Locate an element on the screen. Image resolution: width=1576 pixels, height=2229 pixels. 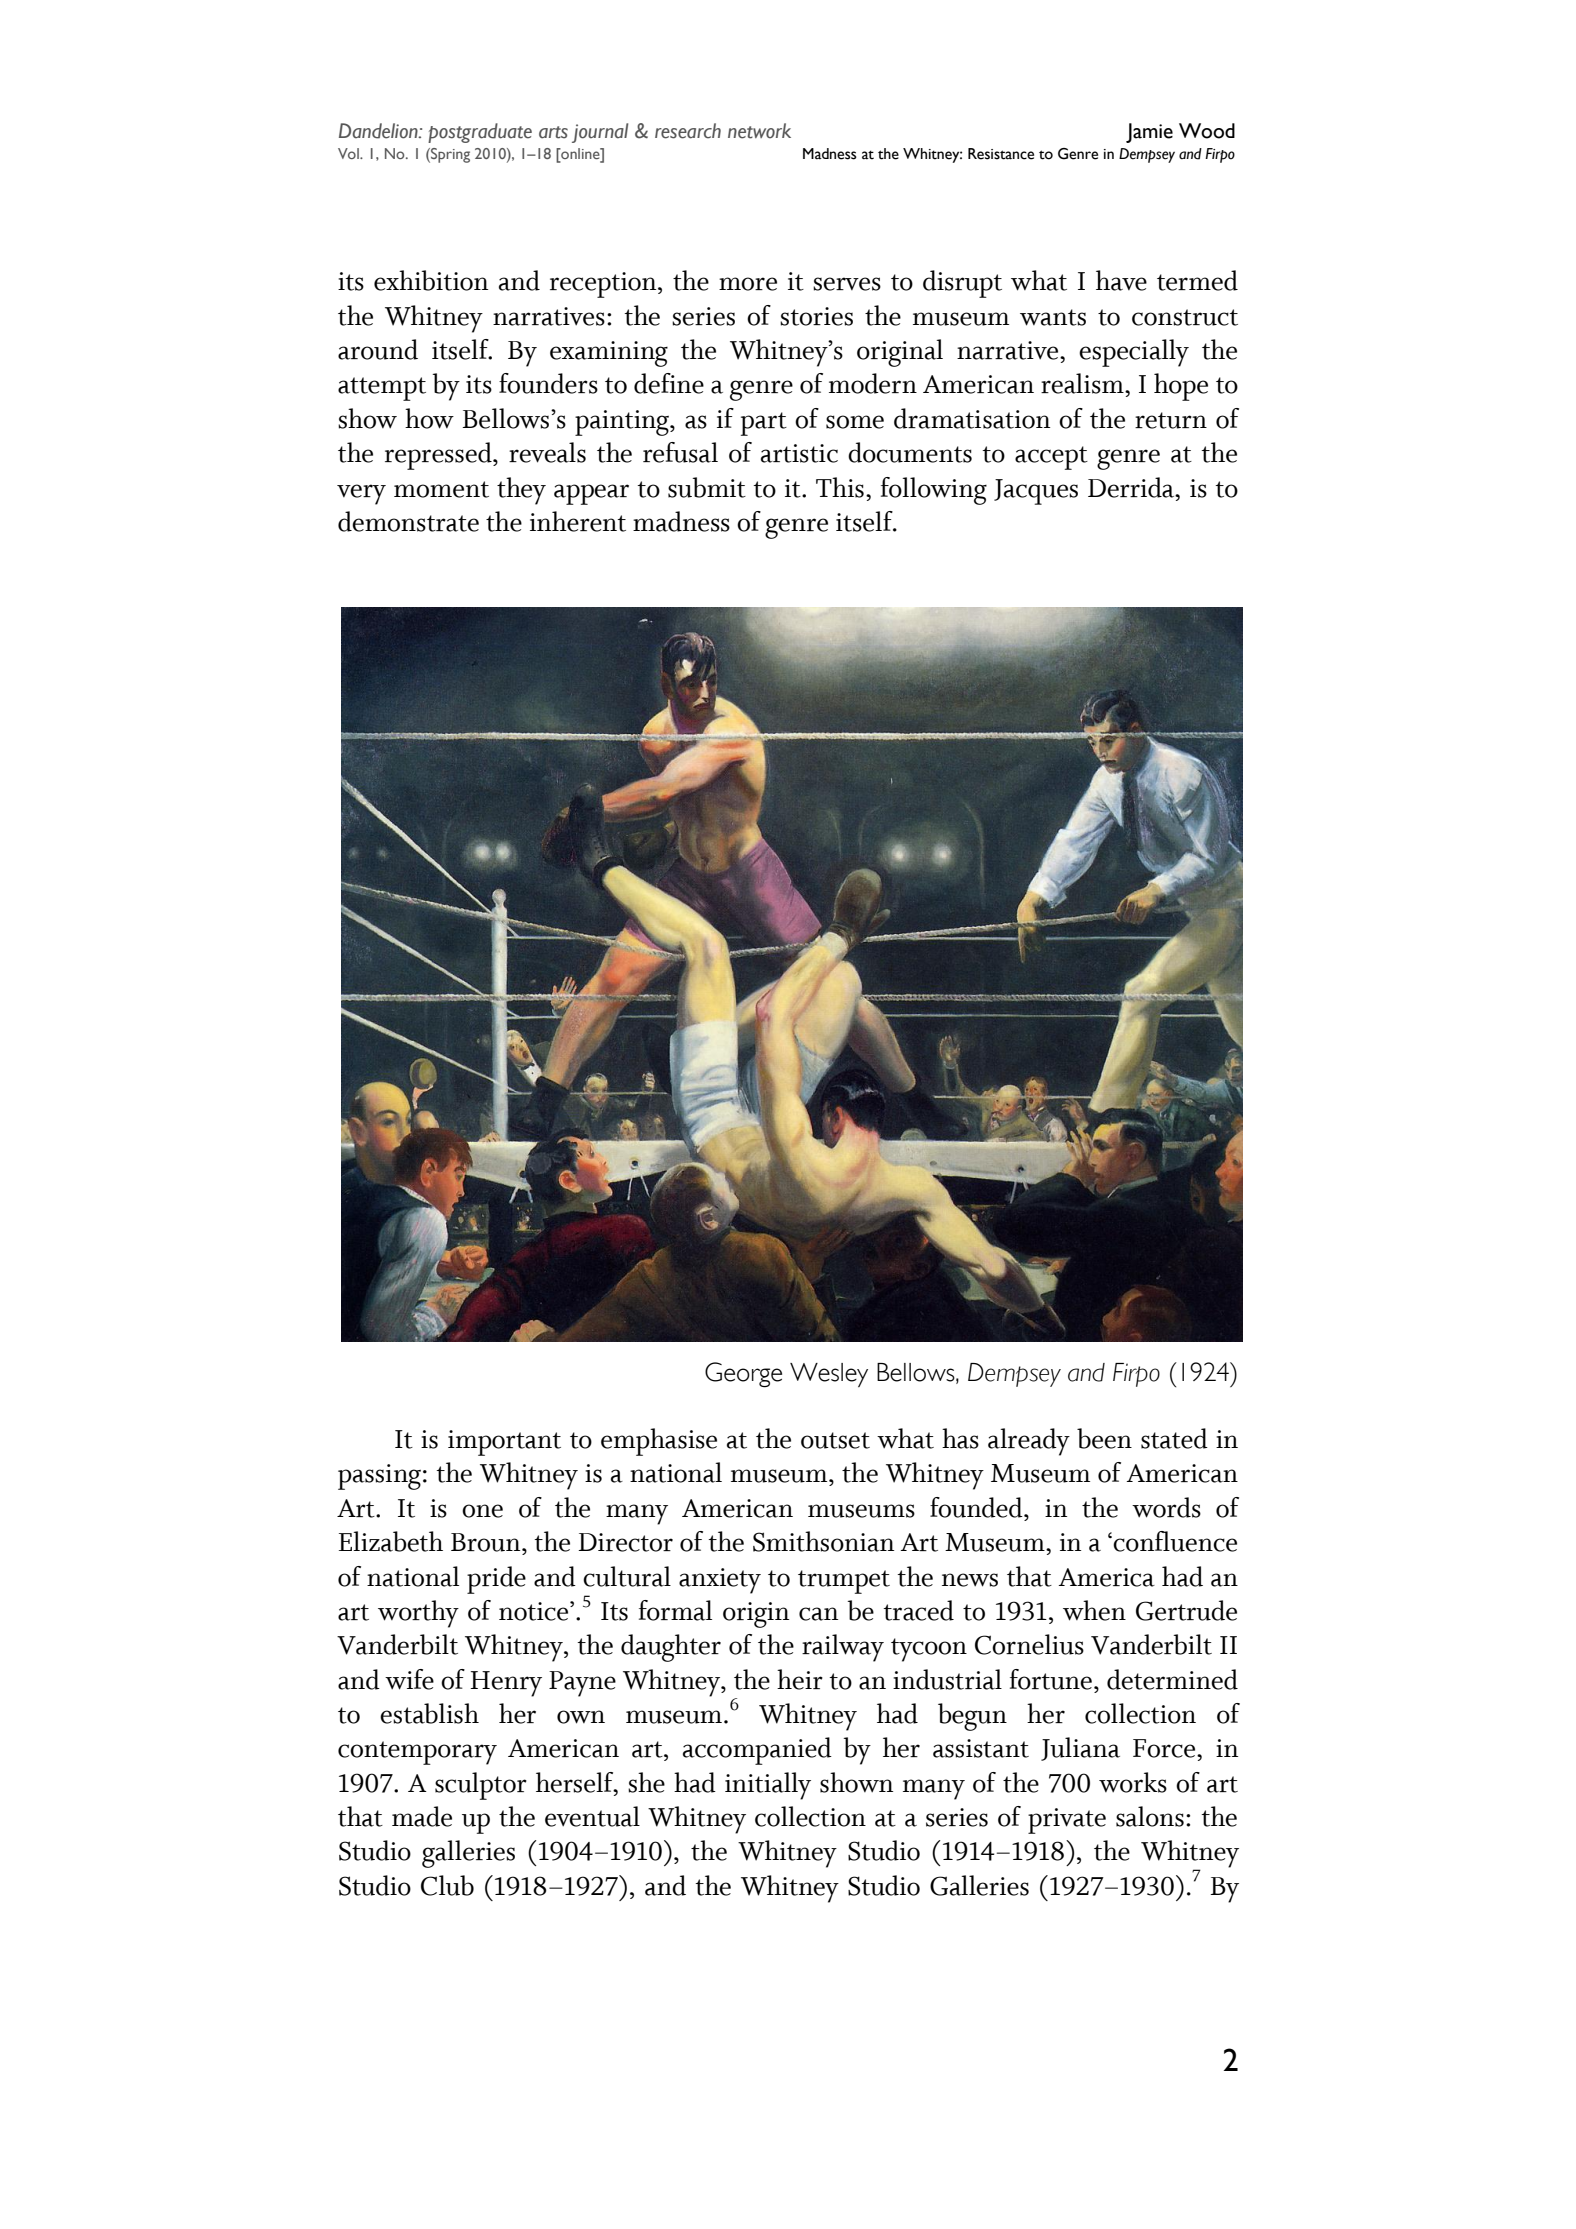
George is located at coordinates (743, 1375).
